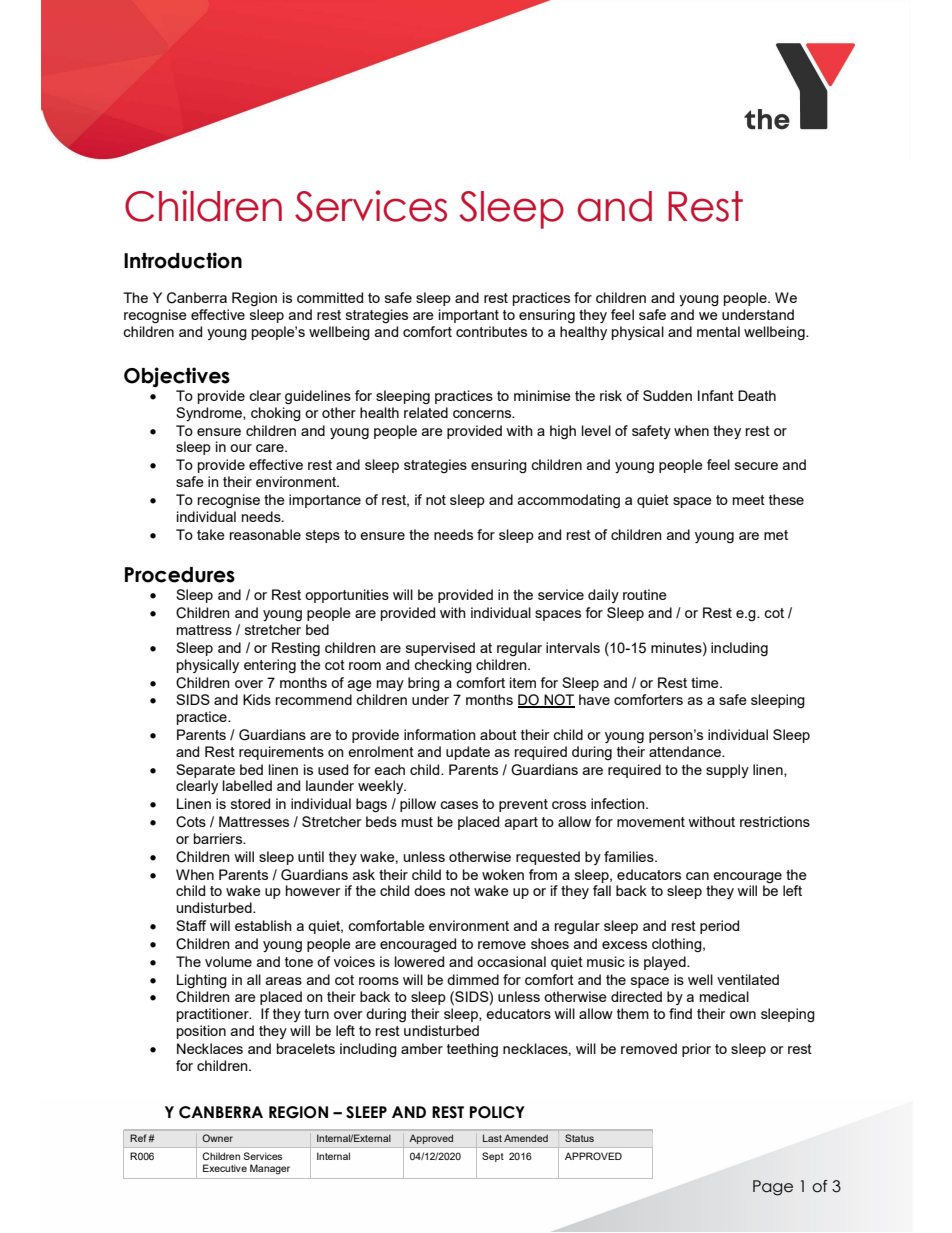 Image resolution: width=952 pixels, height=1233 pixels. What do you see at coordinates (219, 838) in the screenshot?
I see `barriers` at bounding box center [219, 838].
